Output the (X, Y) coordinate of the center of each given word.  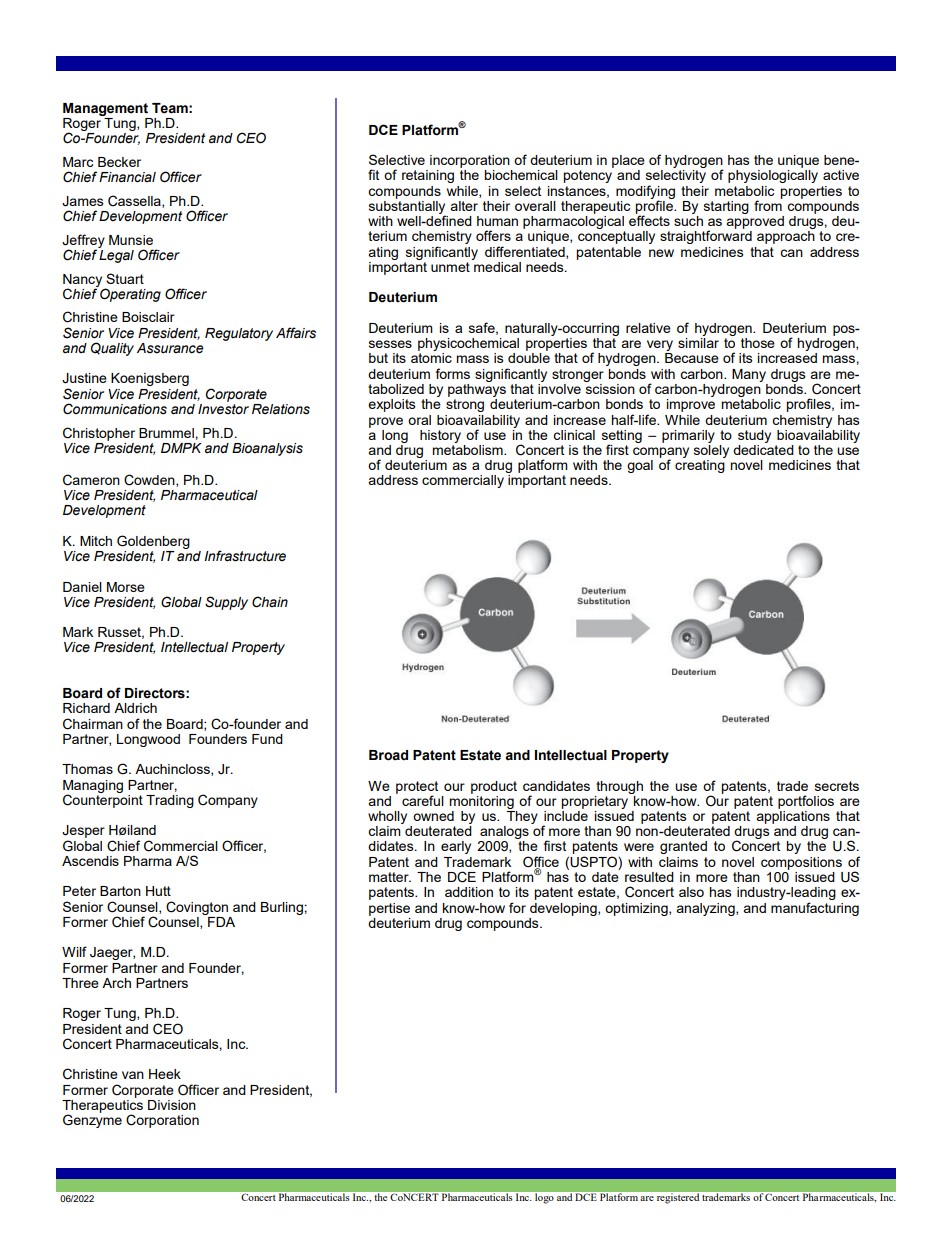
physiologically (773, 176)
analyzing (706, 909)
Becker (119, 162)
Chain (270, 602)
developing (564, 909)
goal (640, 466)
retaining (428, 176)
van (133, 1075)
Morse (126, 587)
